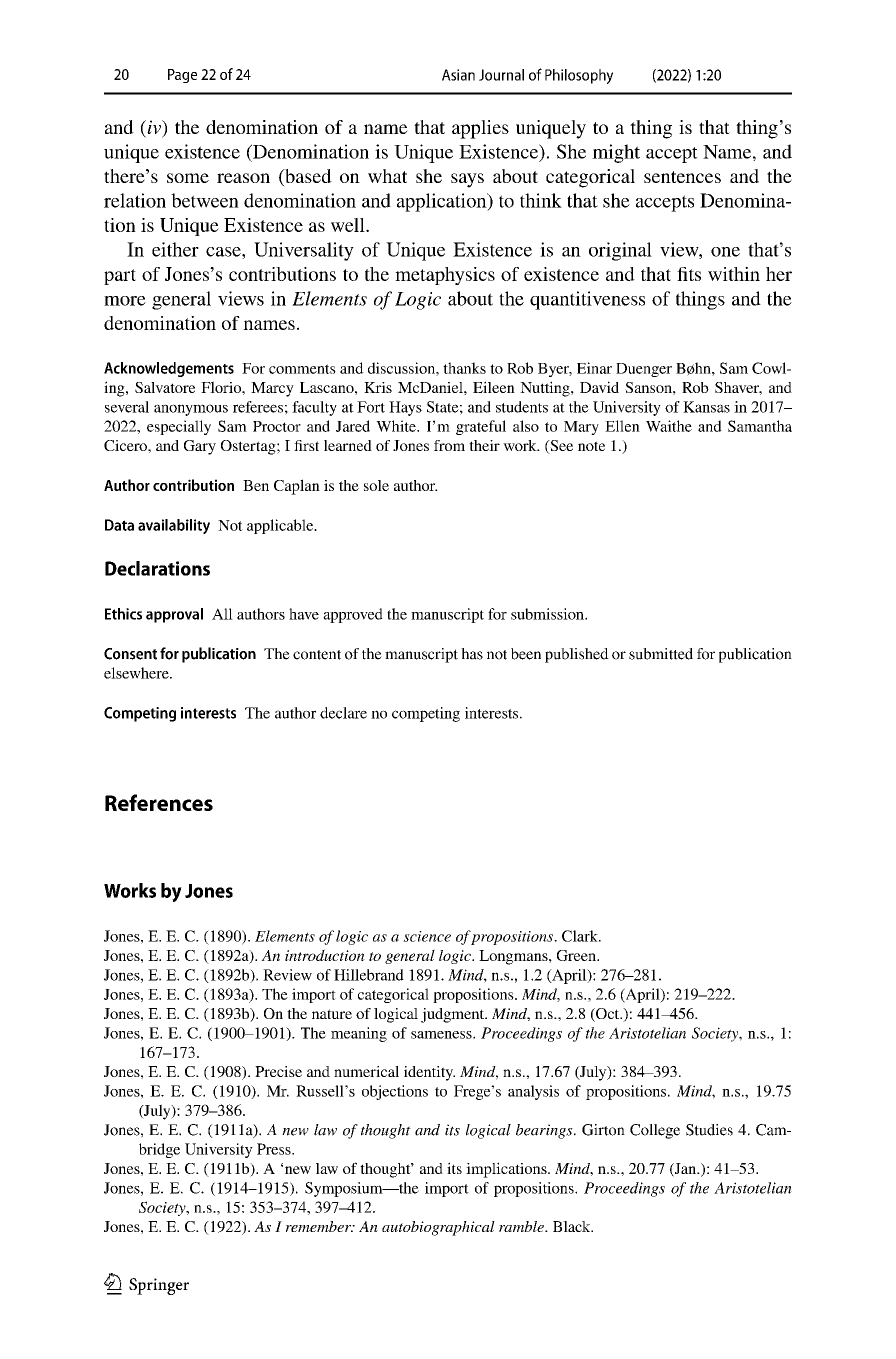 The width and height of the screenshot is (896, 1359). I want to click on science, so click(427, 936).
